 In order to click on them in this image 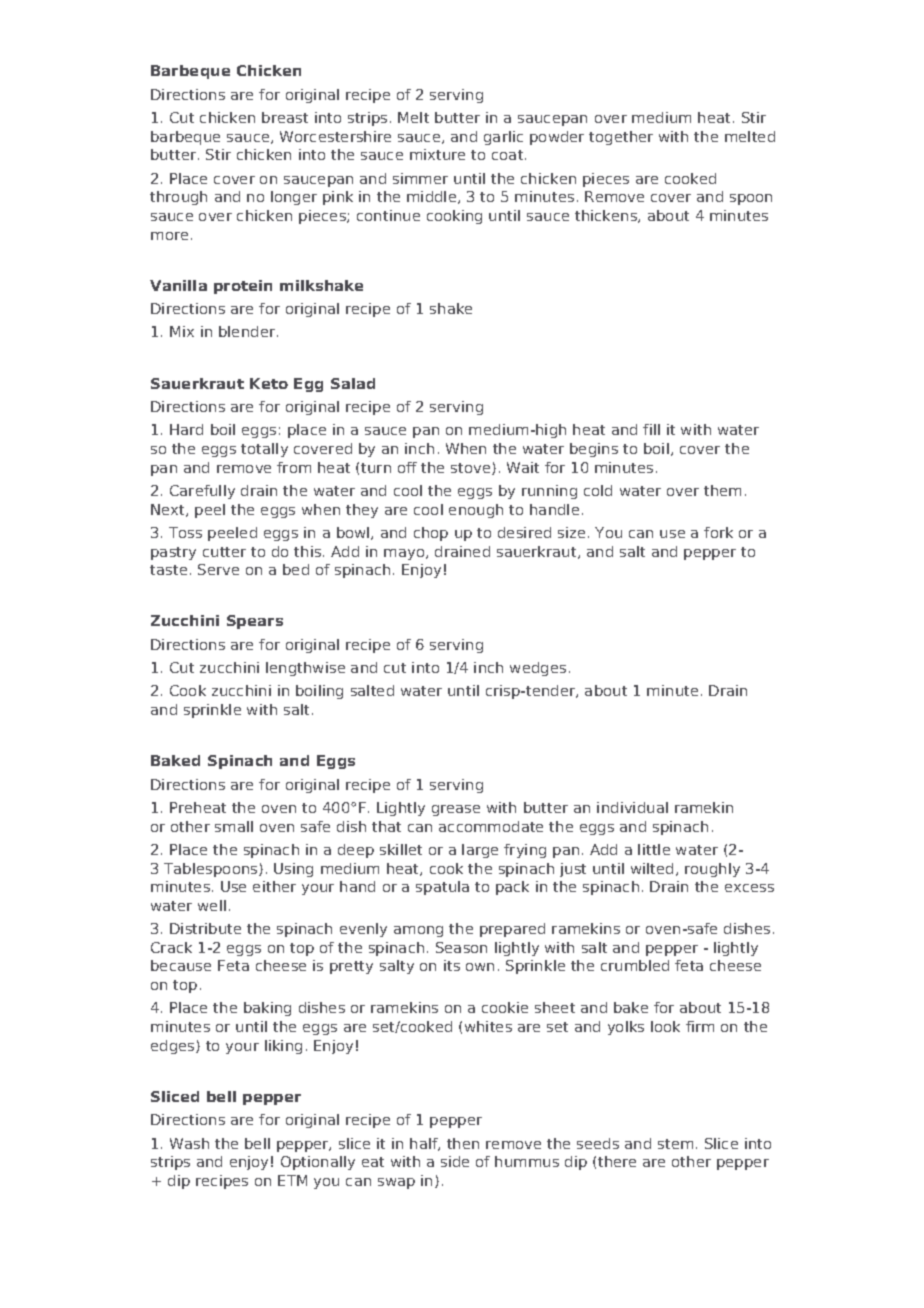, I will do `click(722, 490)`.
